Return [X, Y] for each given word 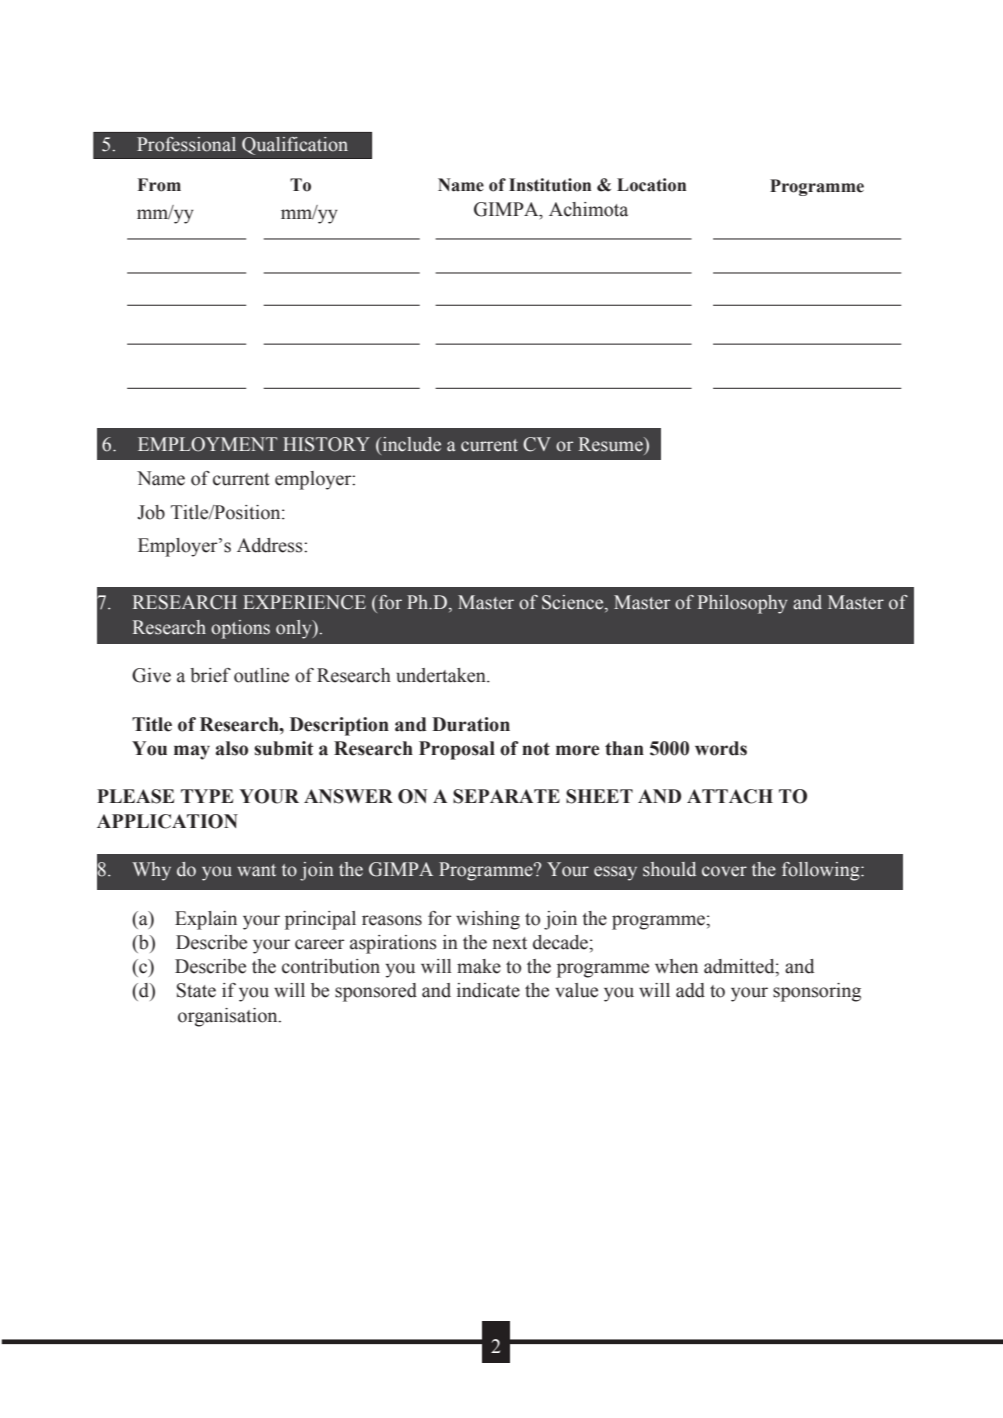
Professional [186, 144]
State [196, 990]
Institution [550, 185]
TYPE [207, 796]
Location [651, 185]
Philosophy [742, 604]
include [410, 444]
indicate [488, 990]
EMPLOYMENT [207, 444]
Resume [612, 444]
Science [574, 603]
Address [271, 545]
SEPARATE [506, 796]
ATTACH [730, 796]
